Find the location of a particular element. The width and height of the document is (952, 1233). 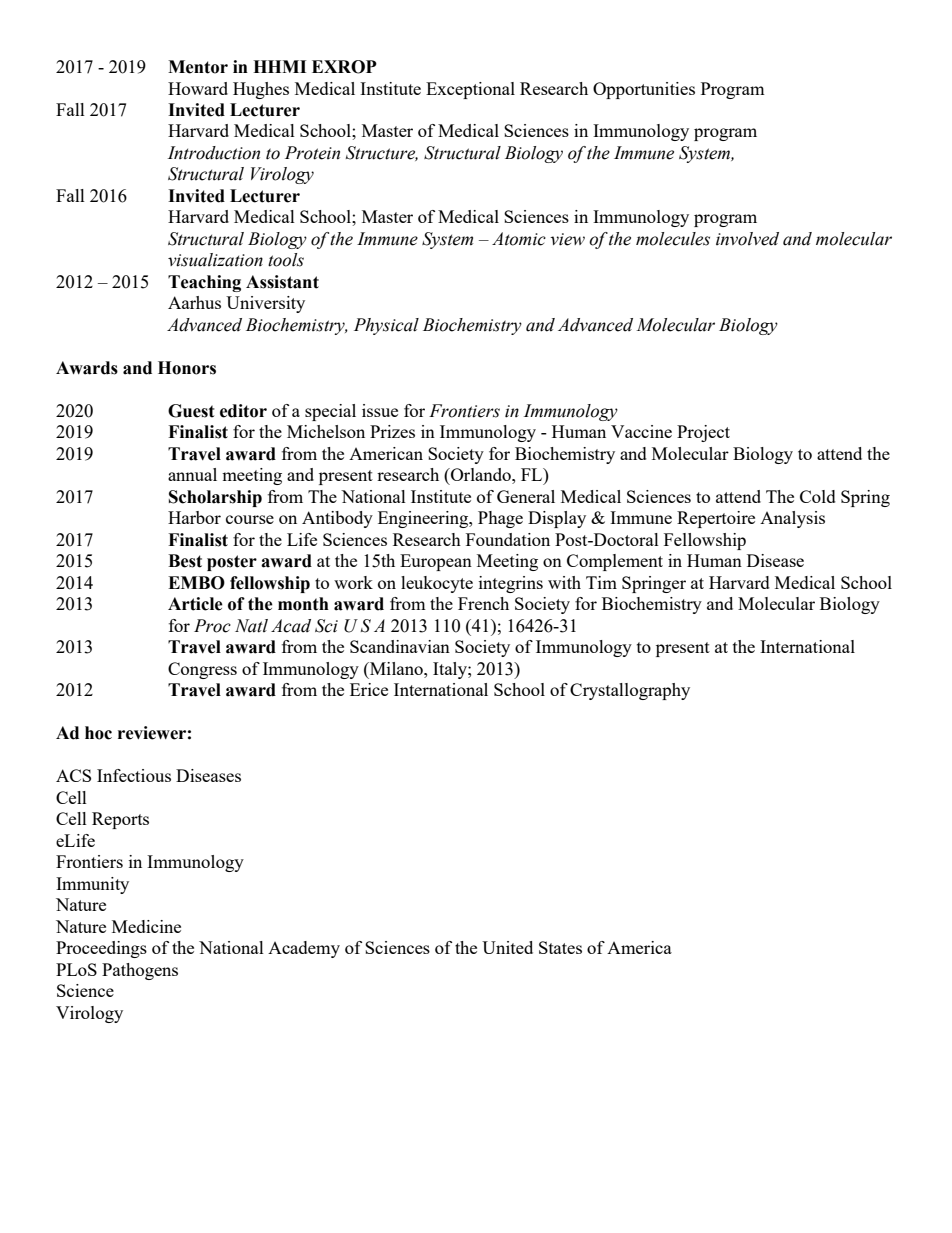

Opportunities is located at coordinates (644, 90).
